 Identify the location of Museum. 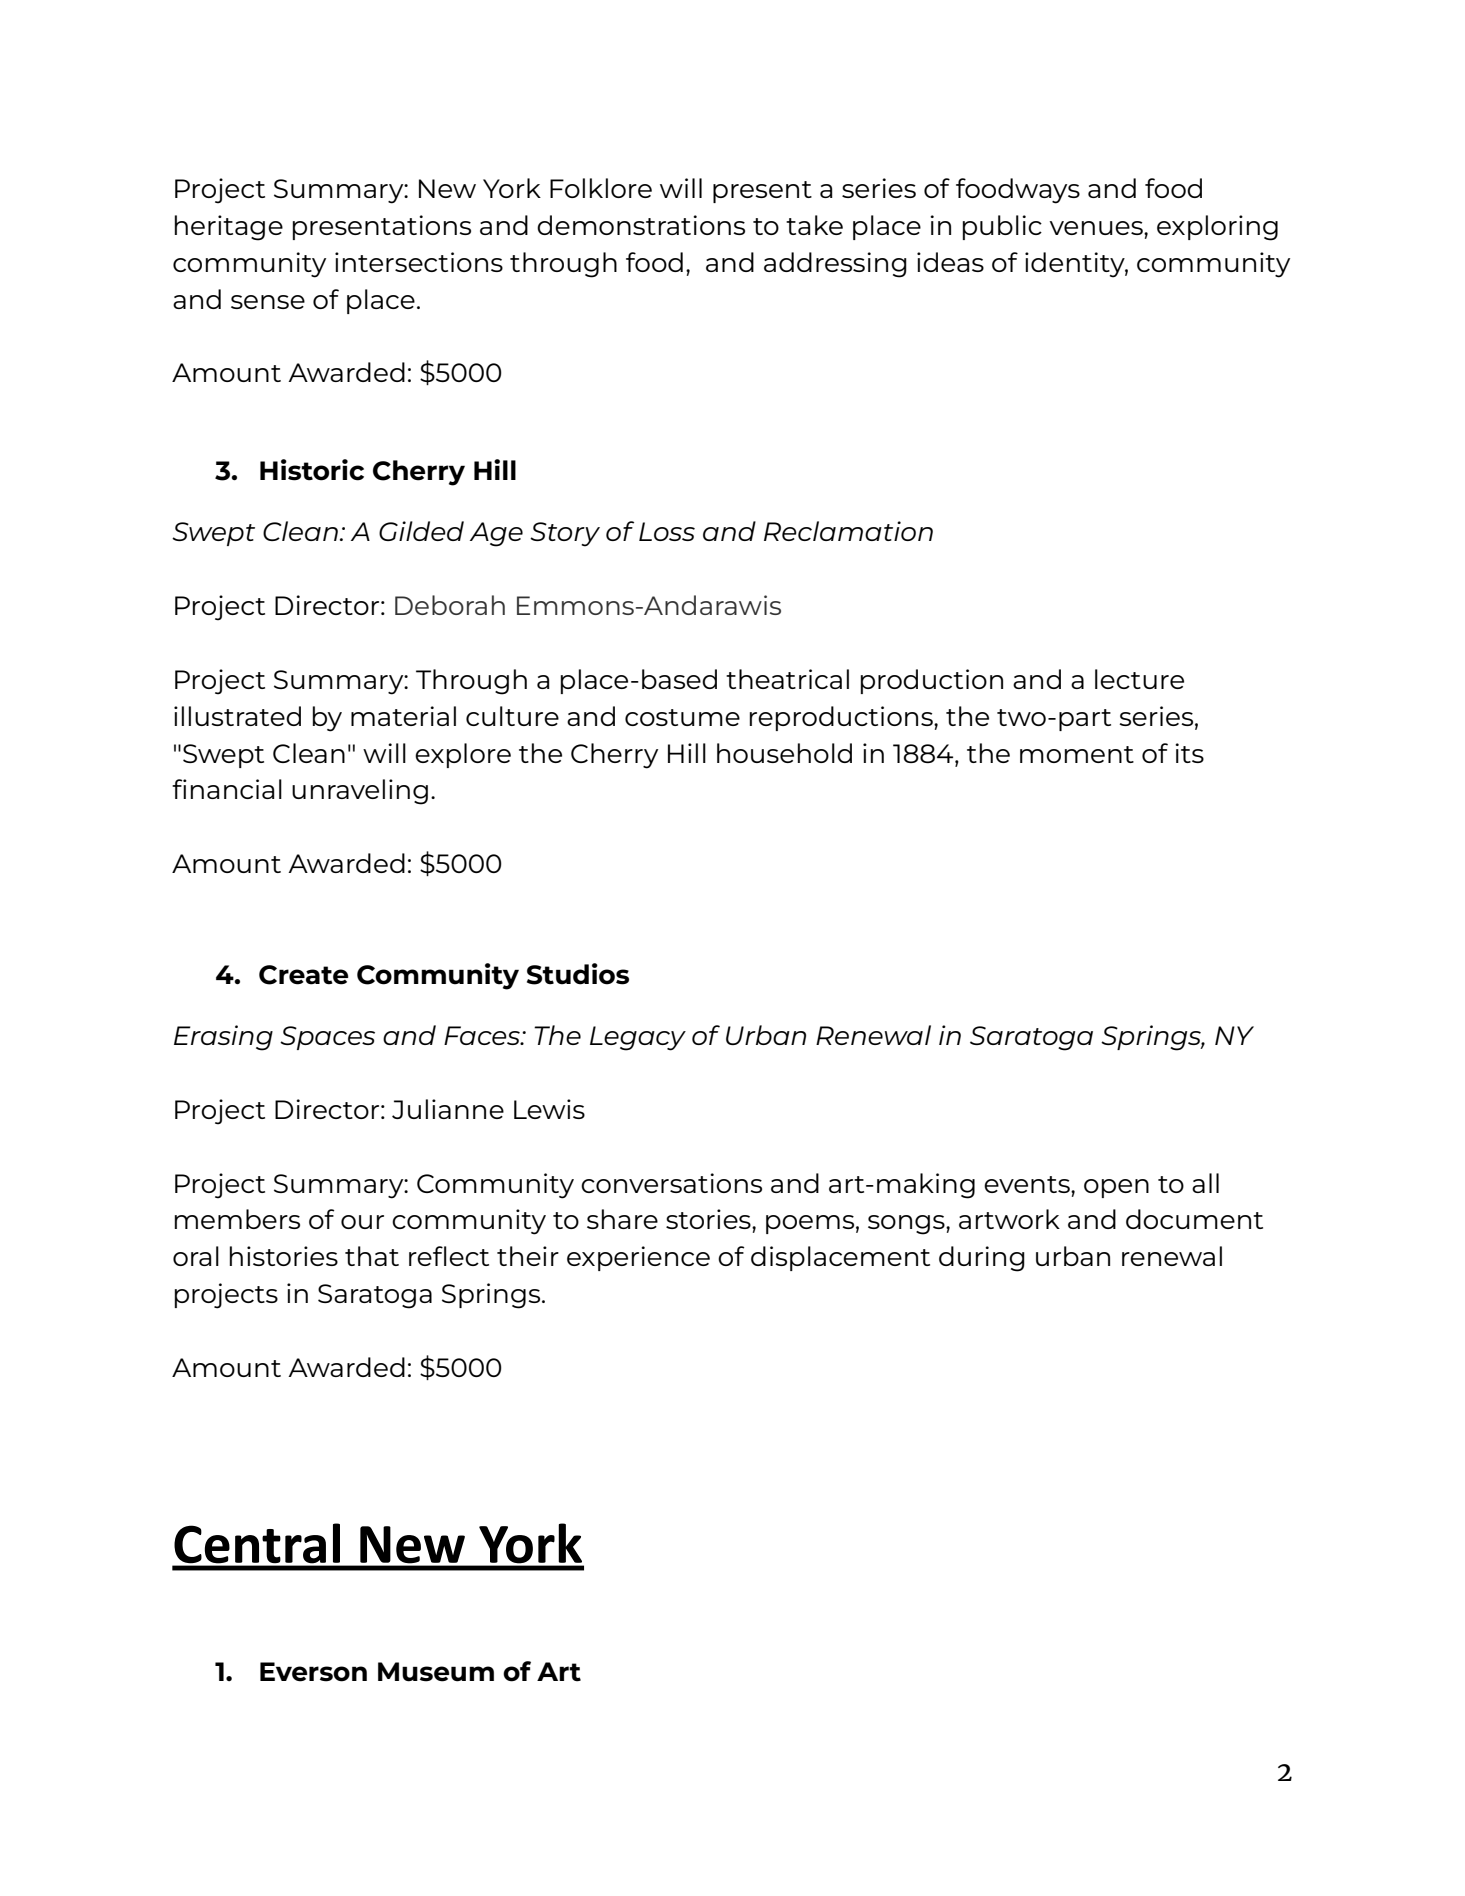
(436, 1672).
